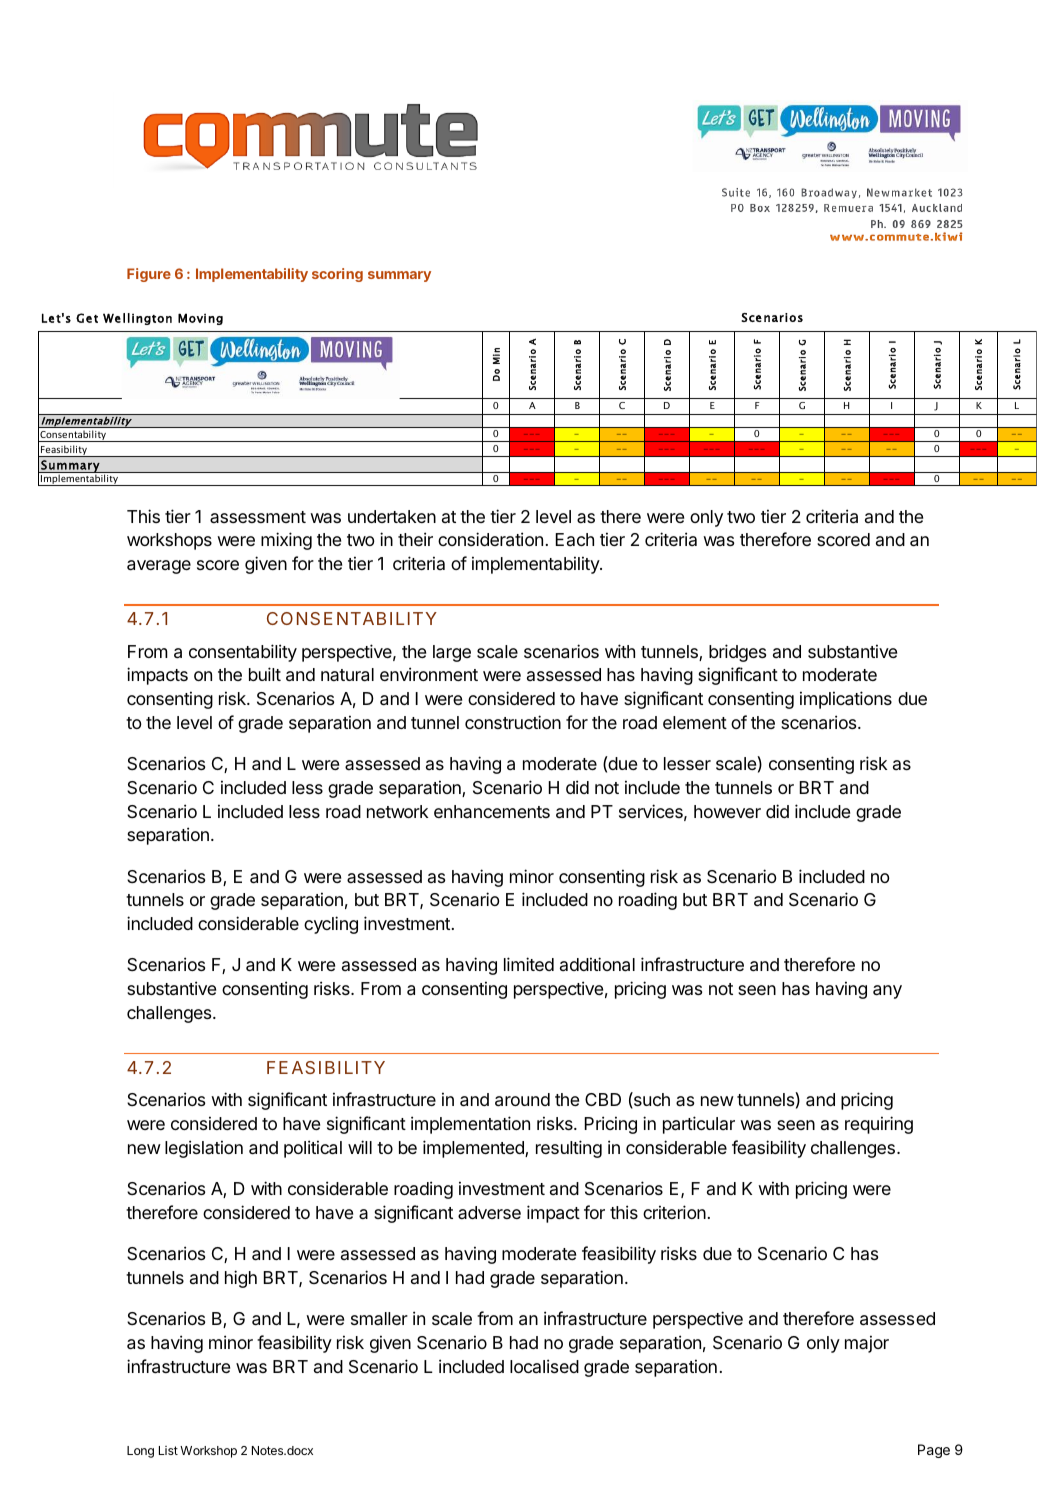 The width and height of the screenshot is (1063, 1504). I want to click on consideration, so click(490, 539).
